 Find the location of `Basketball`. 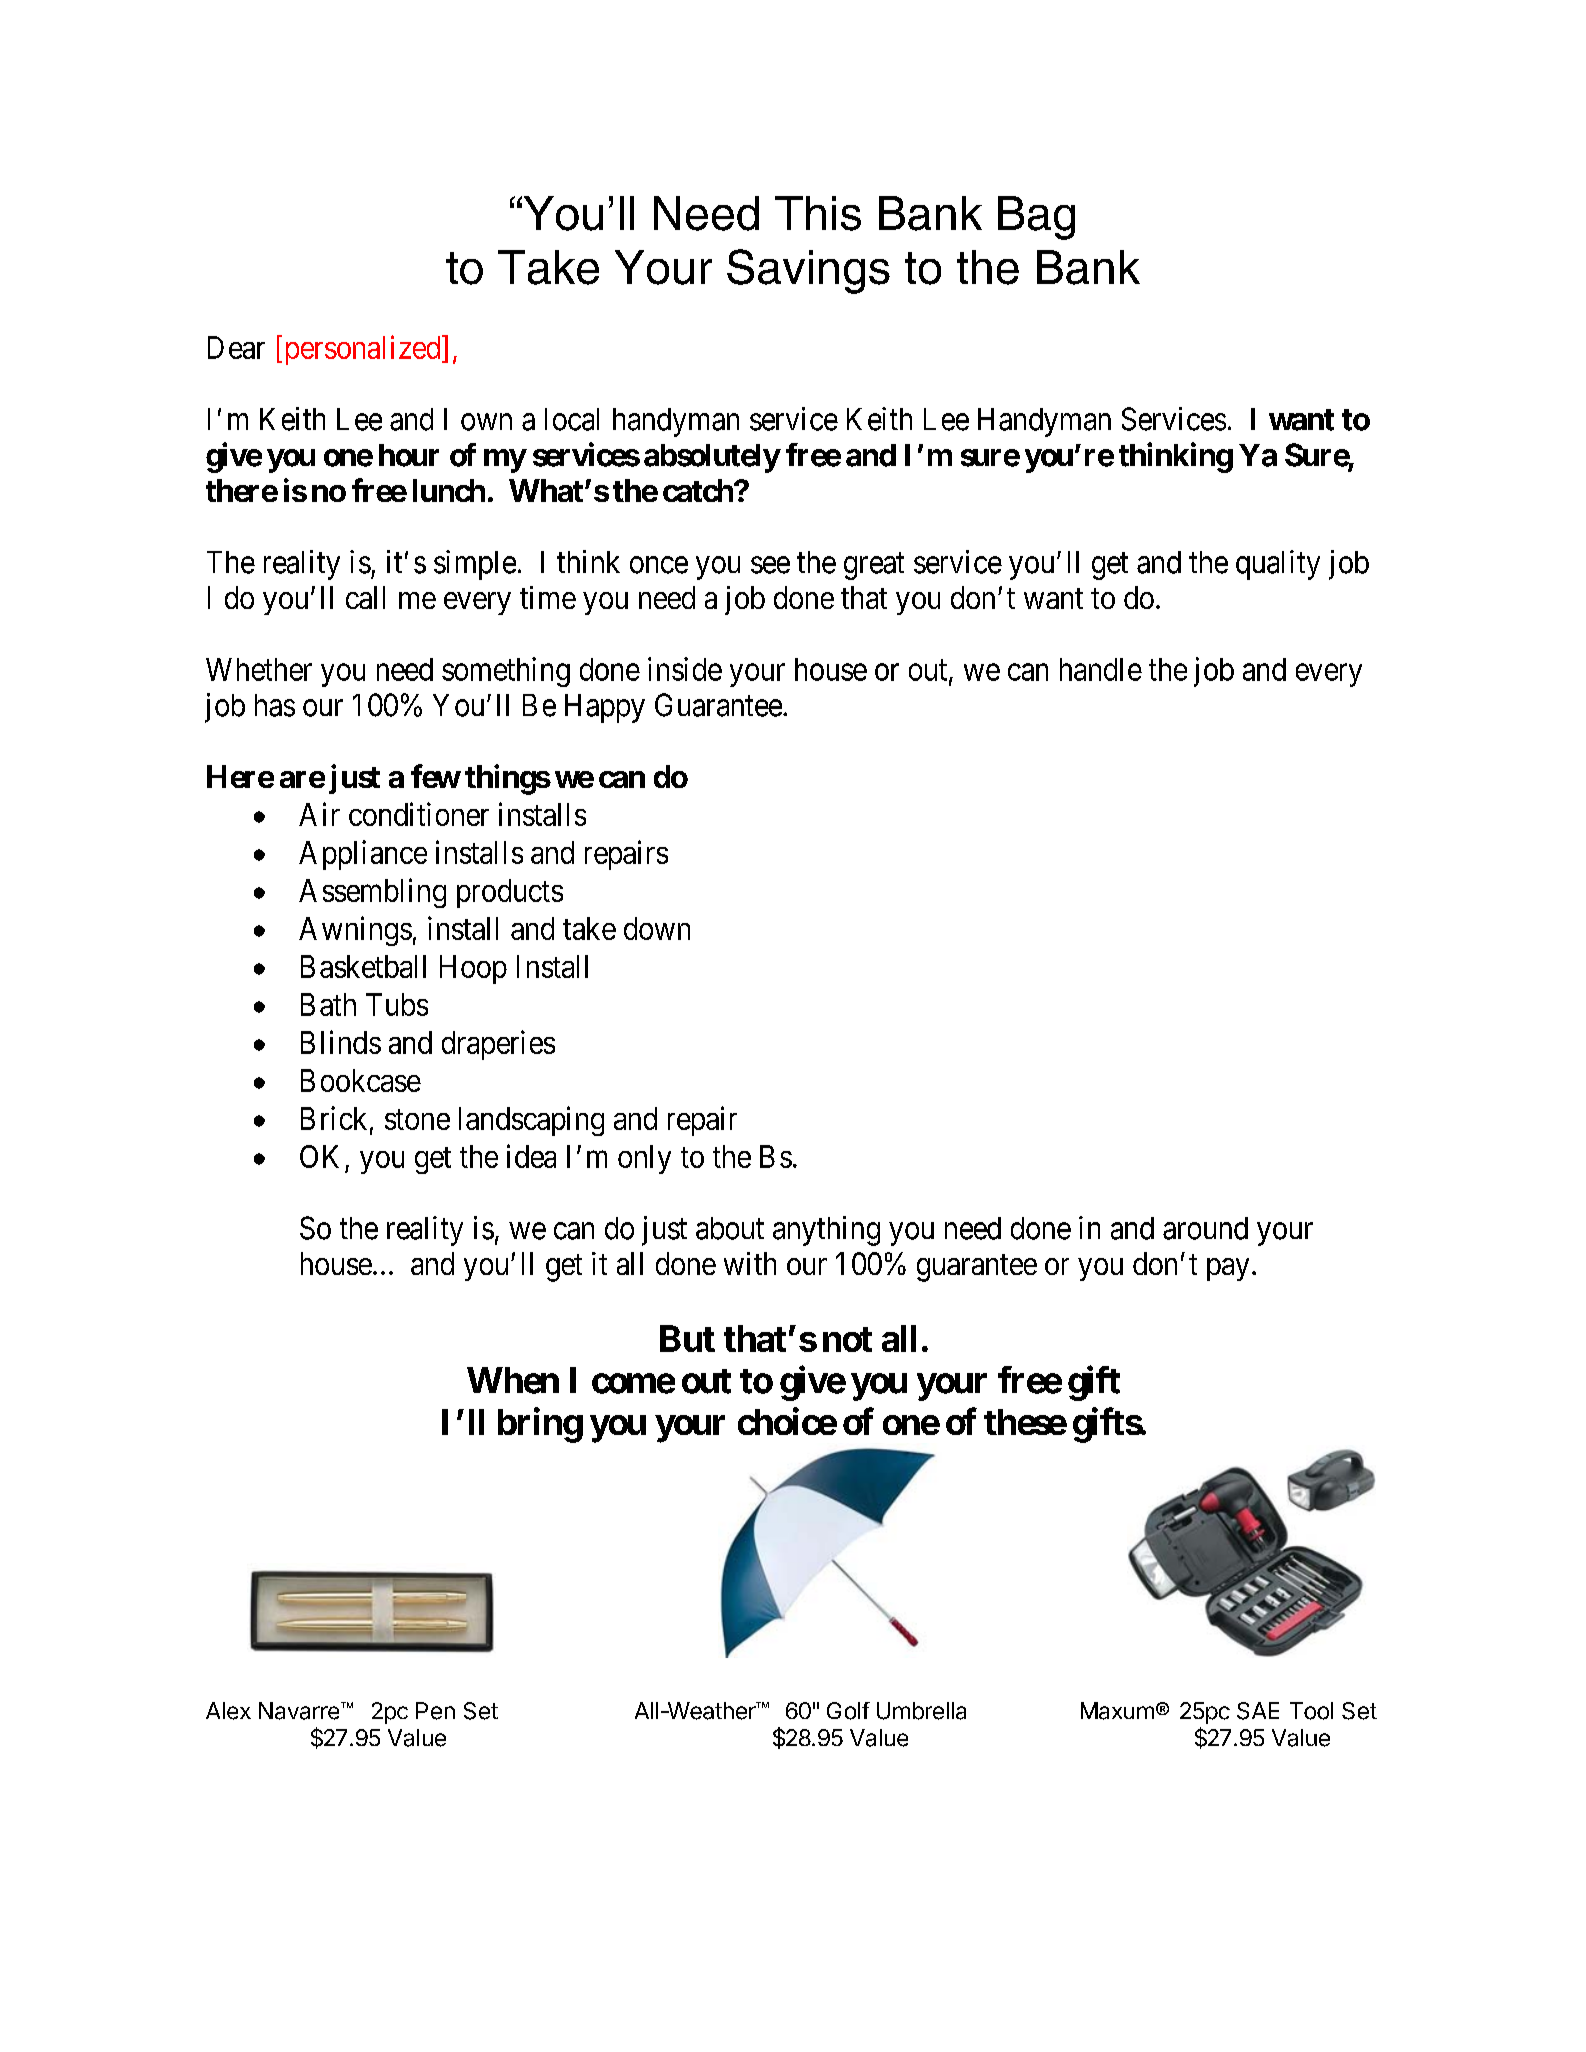

Basketball is located at coordinates (363, 966).
